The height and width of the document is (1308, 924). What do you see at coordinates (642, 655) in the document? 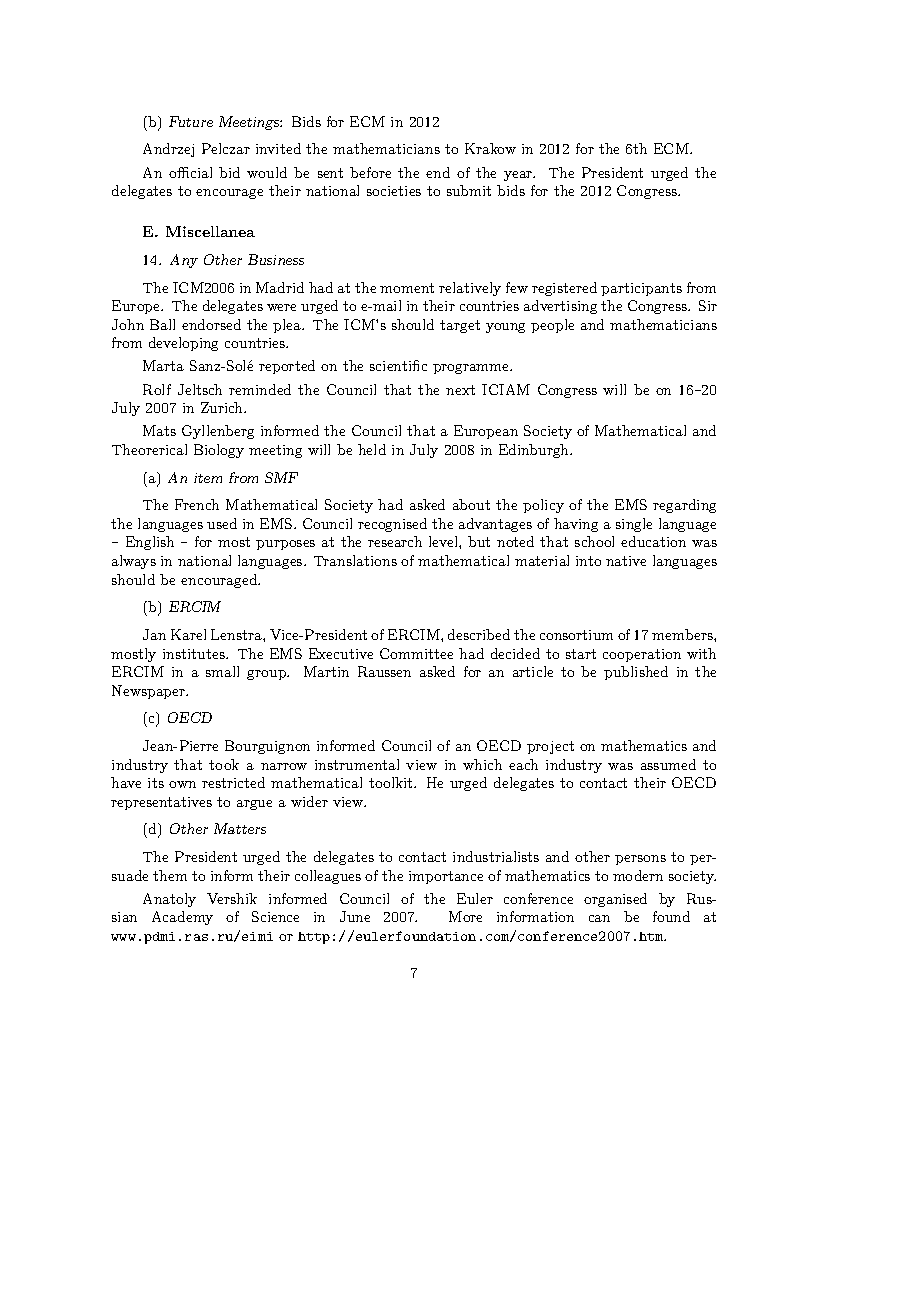
I see `cooperation` at bounding box center [642, 655].
